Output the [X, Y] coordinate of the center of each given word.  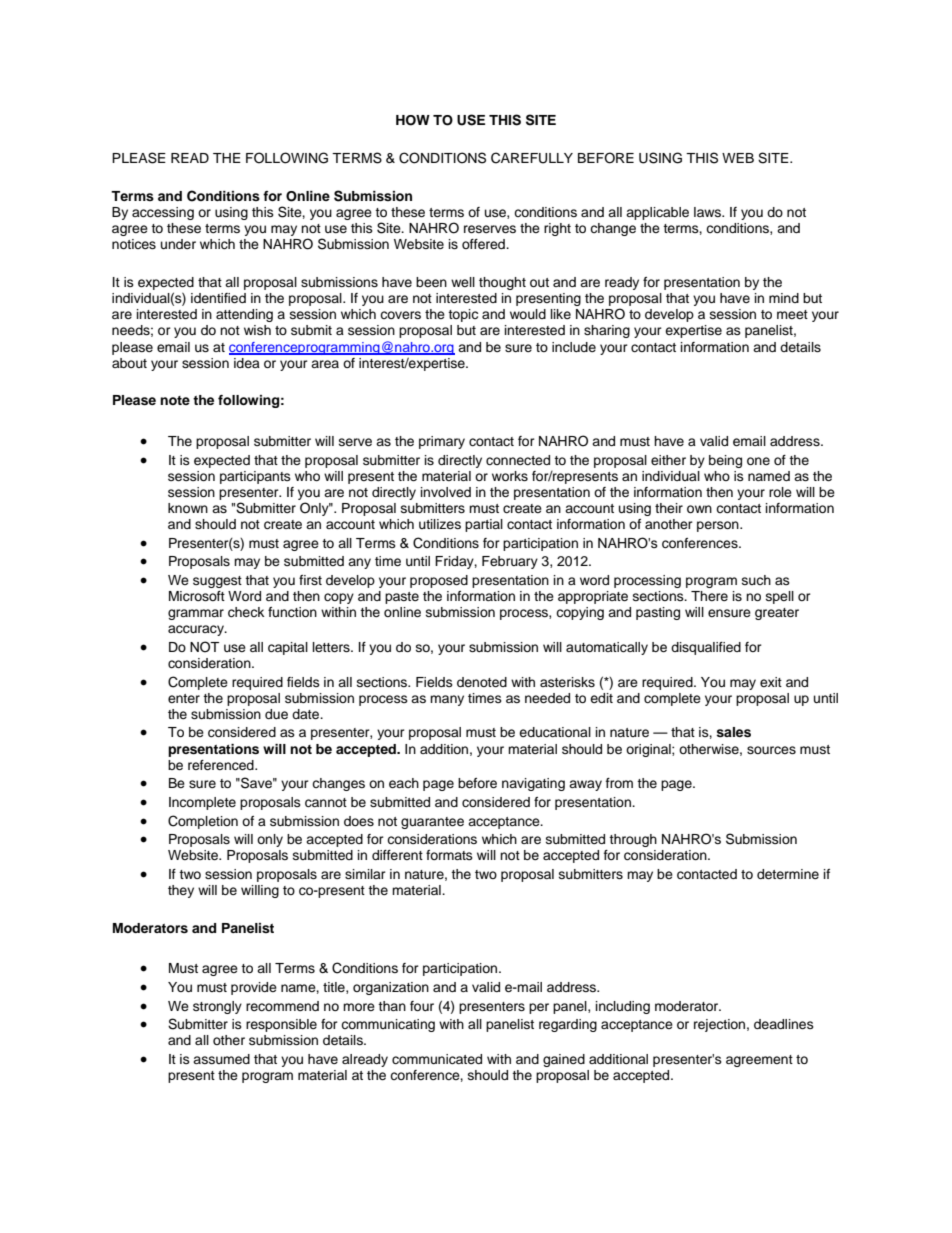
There [709, 596]
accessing [163, 213]
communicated [437, 1059]
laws [708, 212]
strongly [217, 1007]
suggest [217, 582]
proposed [439, 581]
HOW [413, 120]
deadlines [784, 1024]
